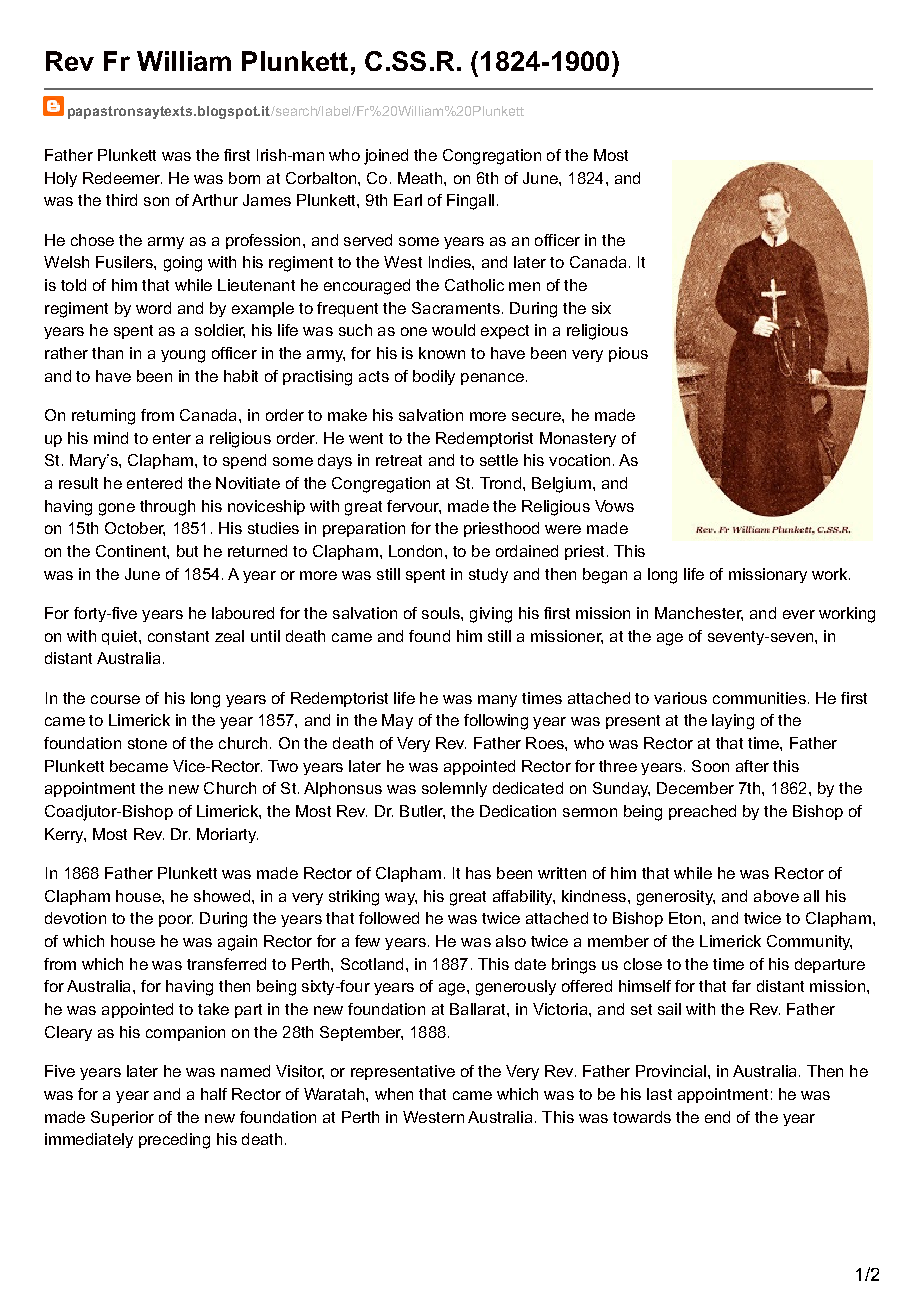  I want to click on bodily, so click(434, 377).
